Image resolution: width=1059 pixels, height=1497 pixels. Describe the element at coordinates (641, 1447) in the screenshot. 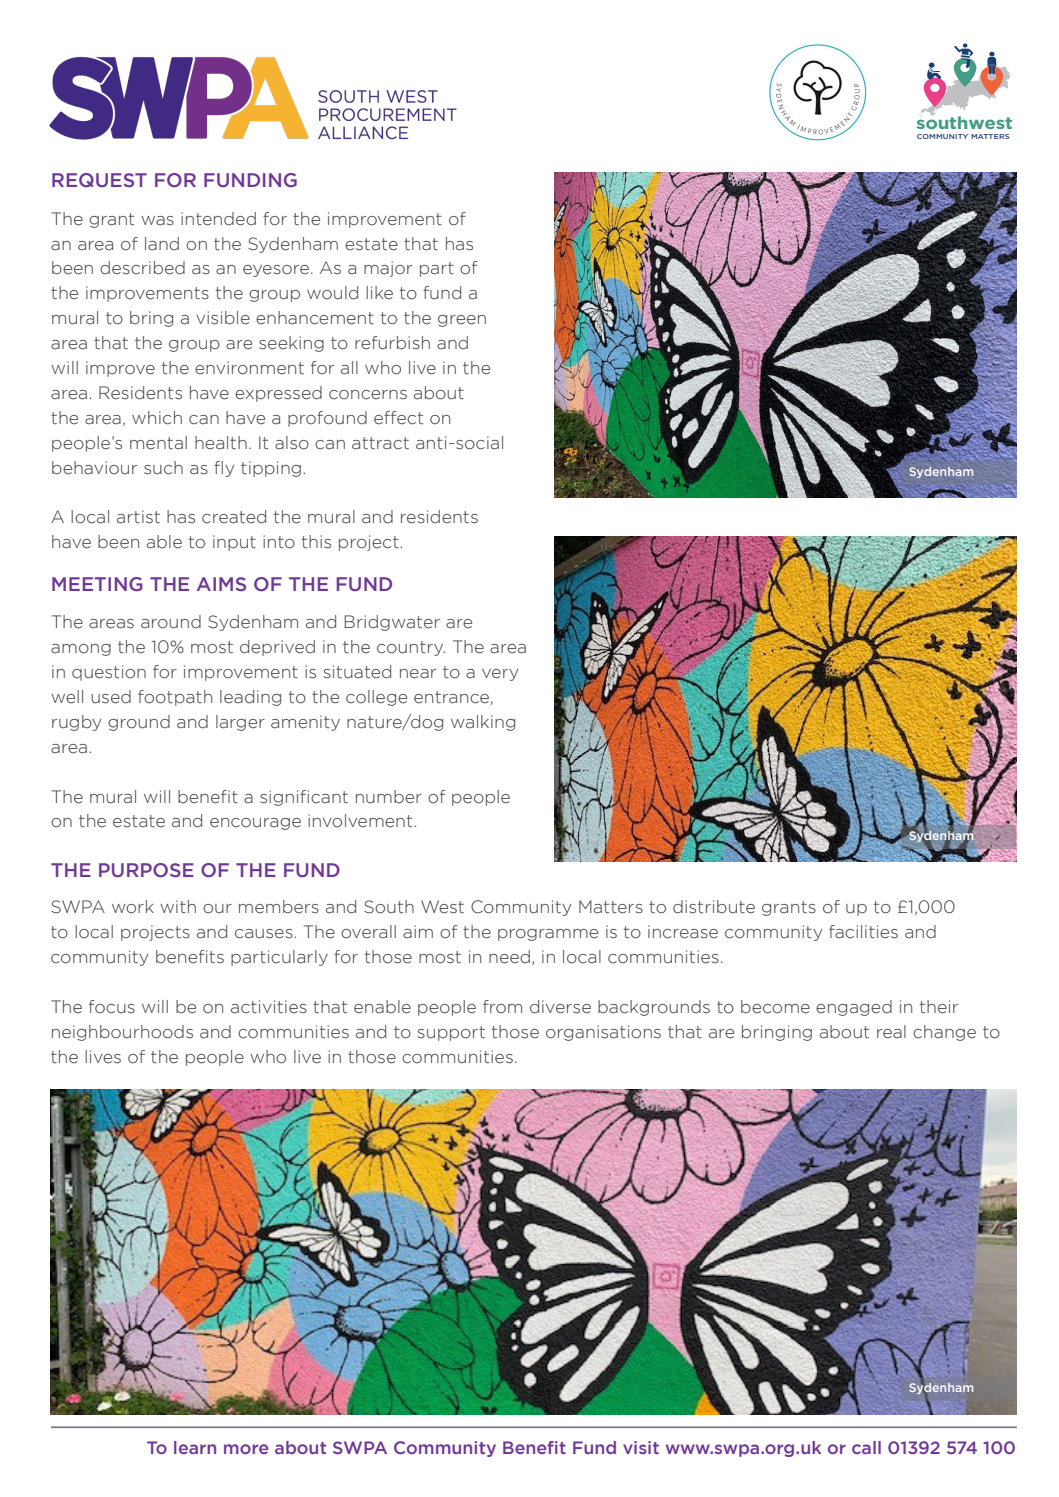

I see `visit` at that location.
